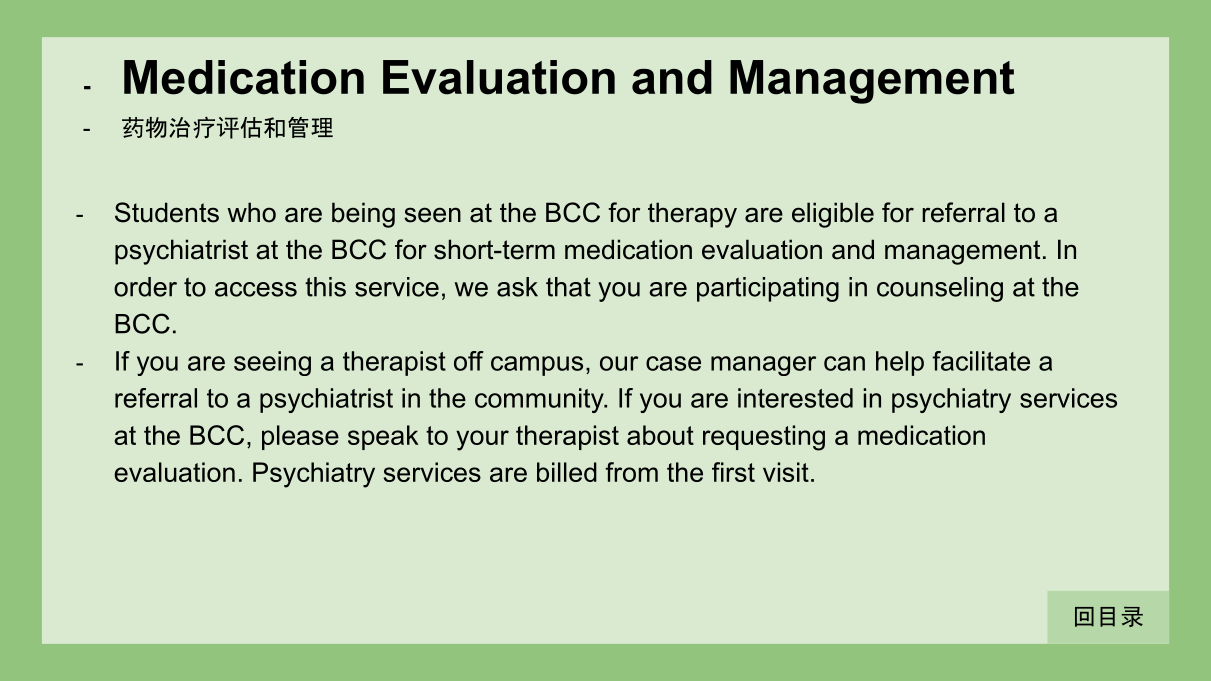  What do you see at coordinates (272, 363) in the page?
I see `seeing` at bounding box center [272, 363].
